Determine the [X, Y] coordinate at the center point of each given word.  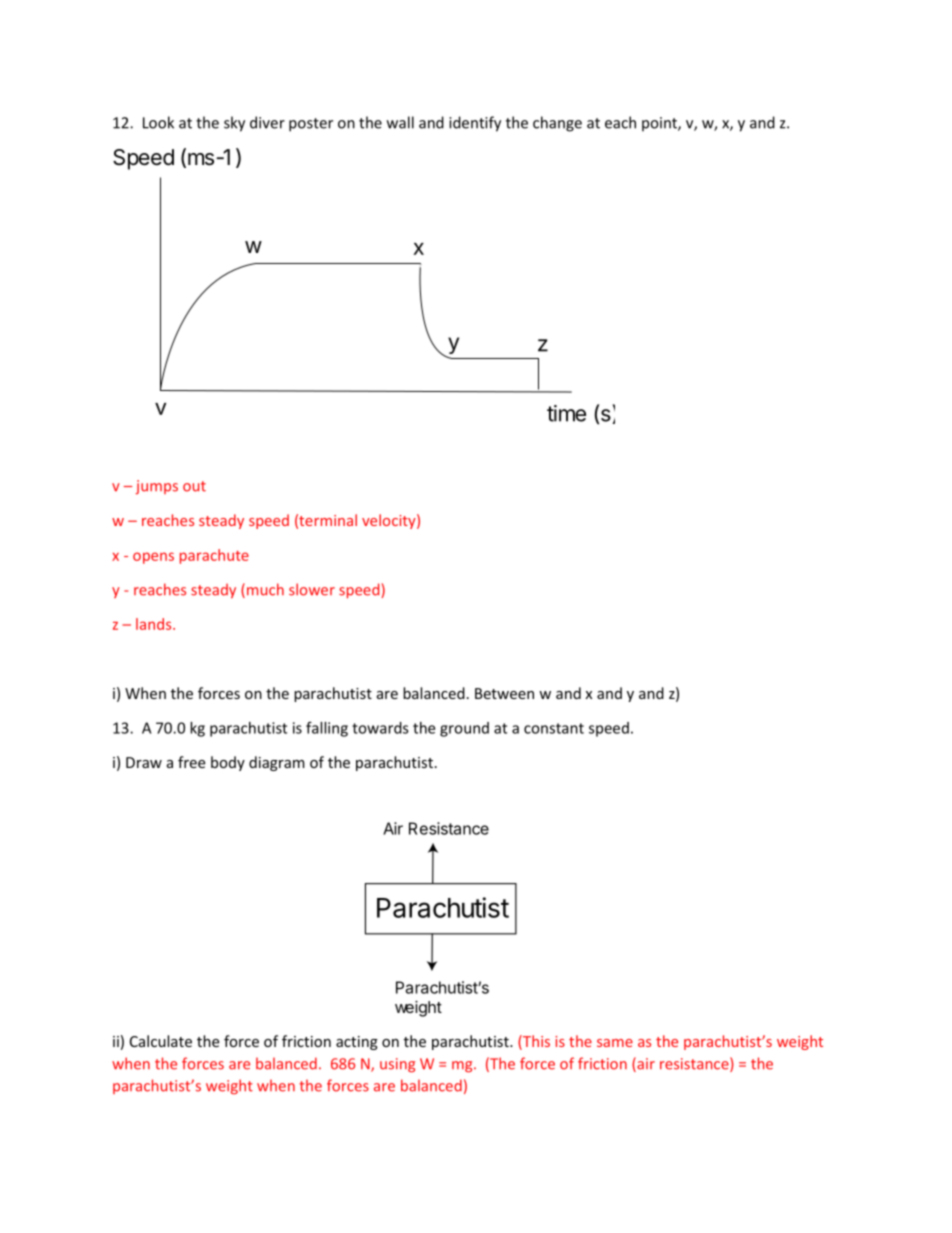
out [194, 486]
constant [554, 728]
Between [504, 693]
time [566, 413]
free [191, 762]
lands [155, 624]
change [557, 124]
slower [312, 589]
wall [400, 122]
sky [234, 124]
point [660, 124]
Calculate [161, 1041]
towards [380, 728]
